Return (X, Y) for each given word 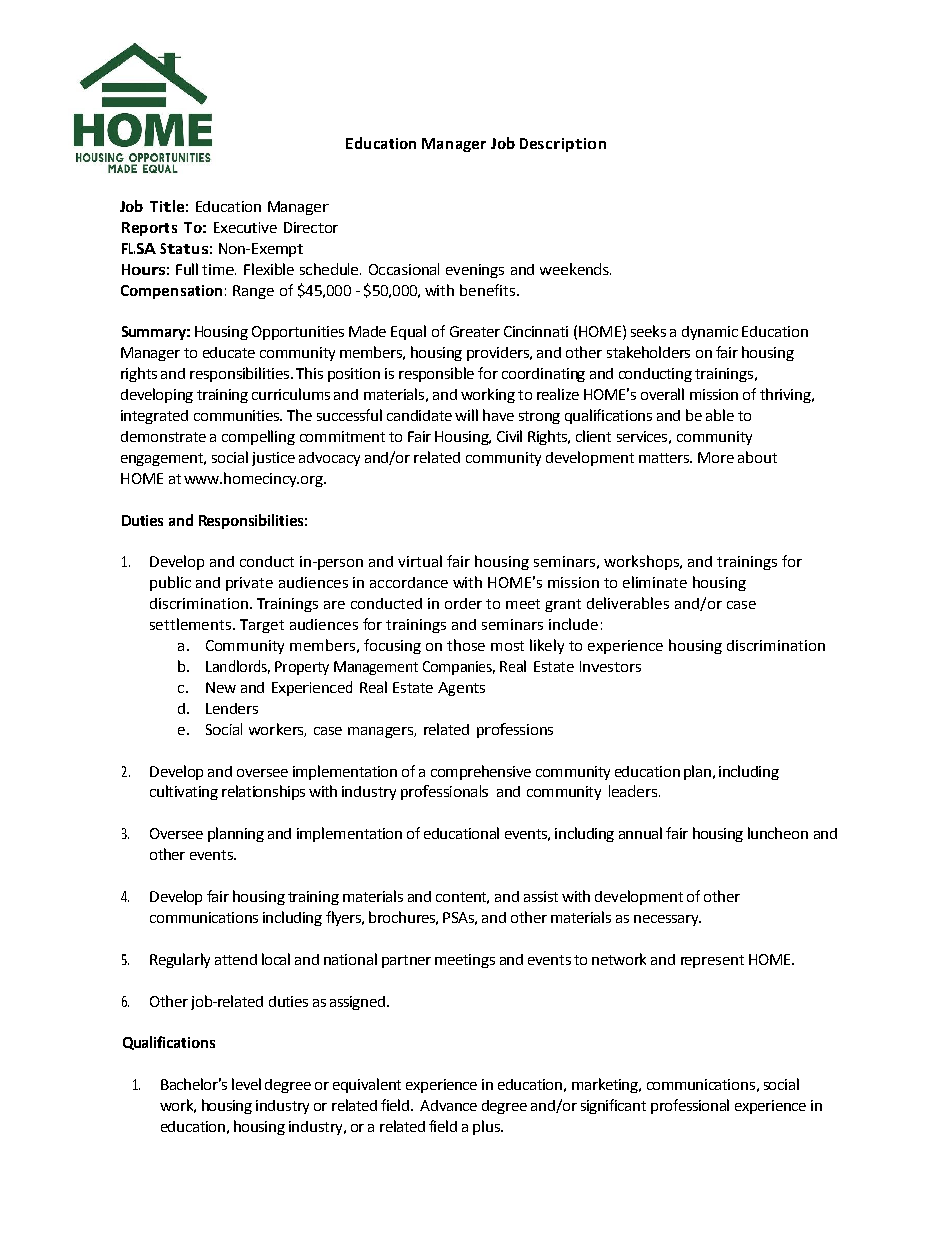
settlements (192, 624)
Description (563, 145)
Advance (448, 1105)
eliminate (655, 582)
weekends (575, 269)
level (246, 1084)
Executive (245, 227)
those (466, 645)
